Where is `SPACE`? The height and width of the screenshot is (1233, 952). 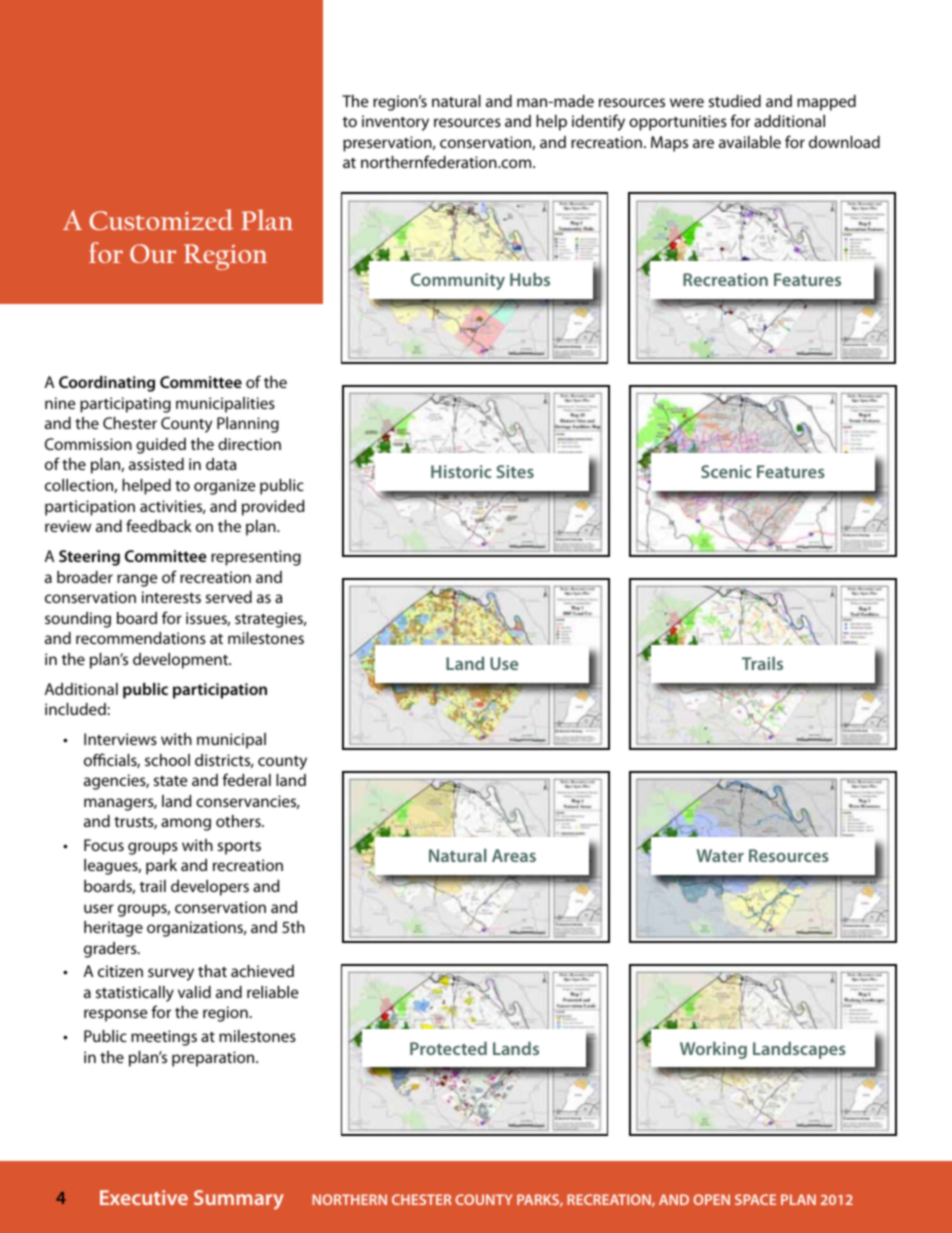 SPACE is located at coordinates (755, 1199).
